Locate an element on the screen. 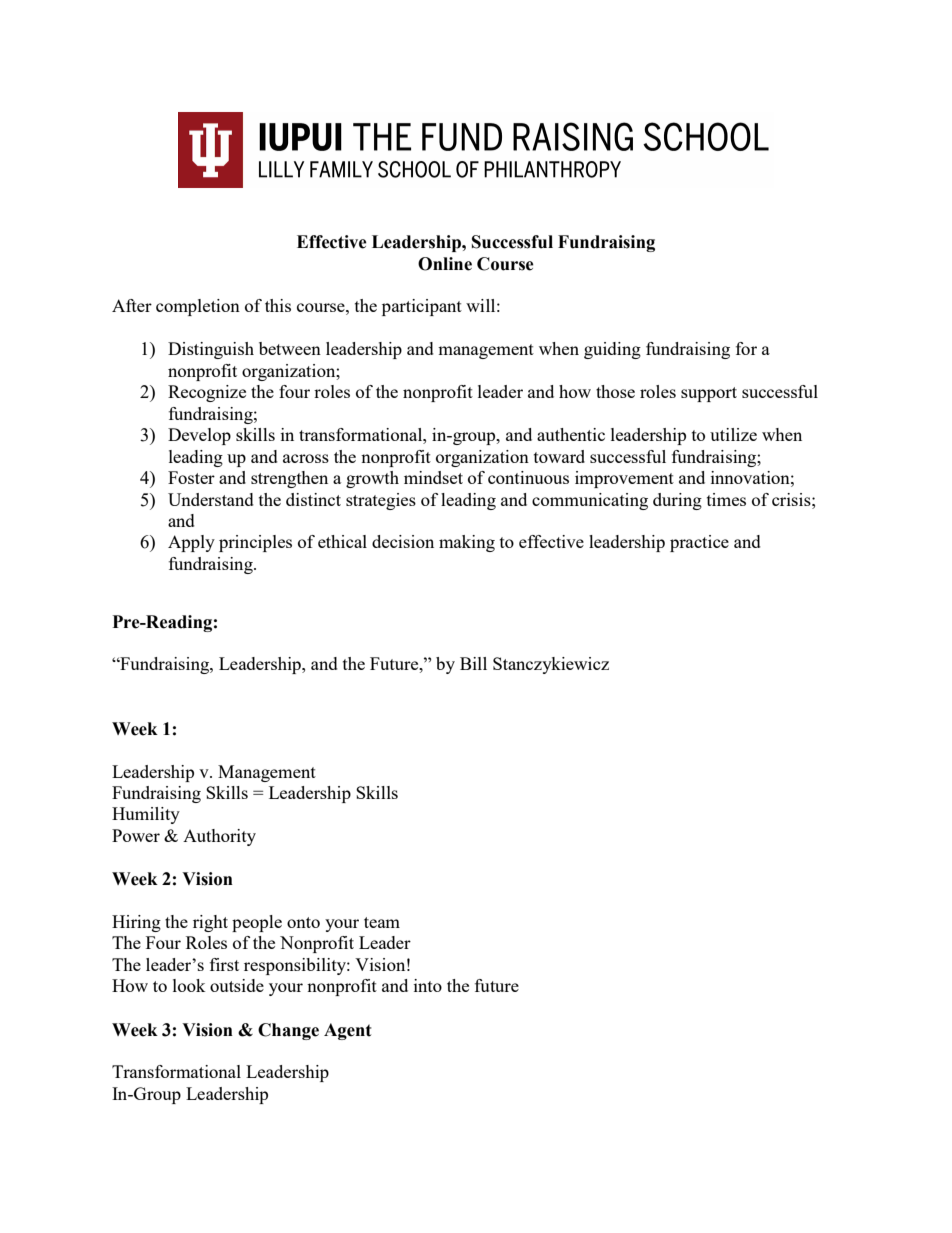  guiding is located at coordinates (612, 350).
